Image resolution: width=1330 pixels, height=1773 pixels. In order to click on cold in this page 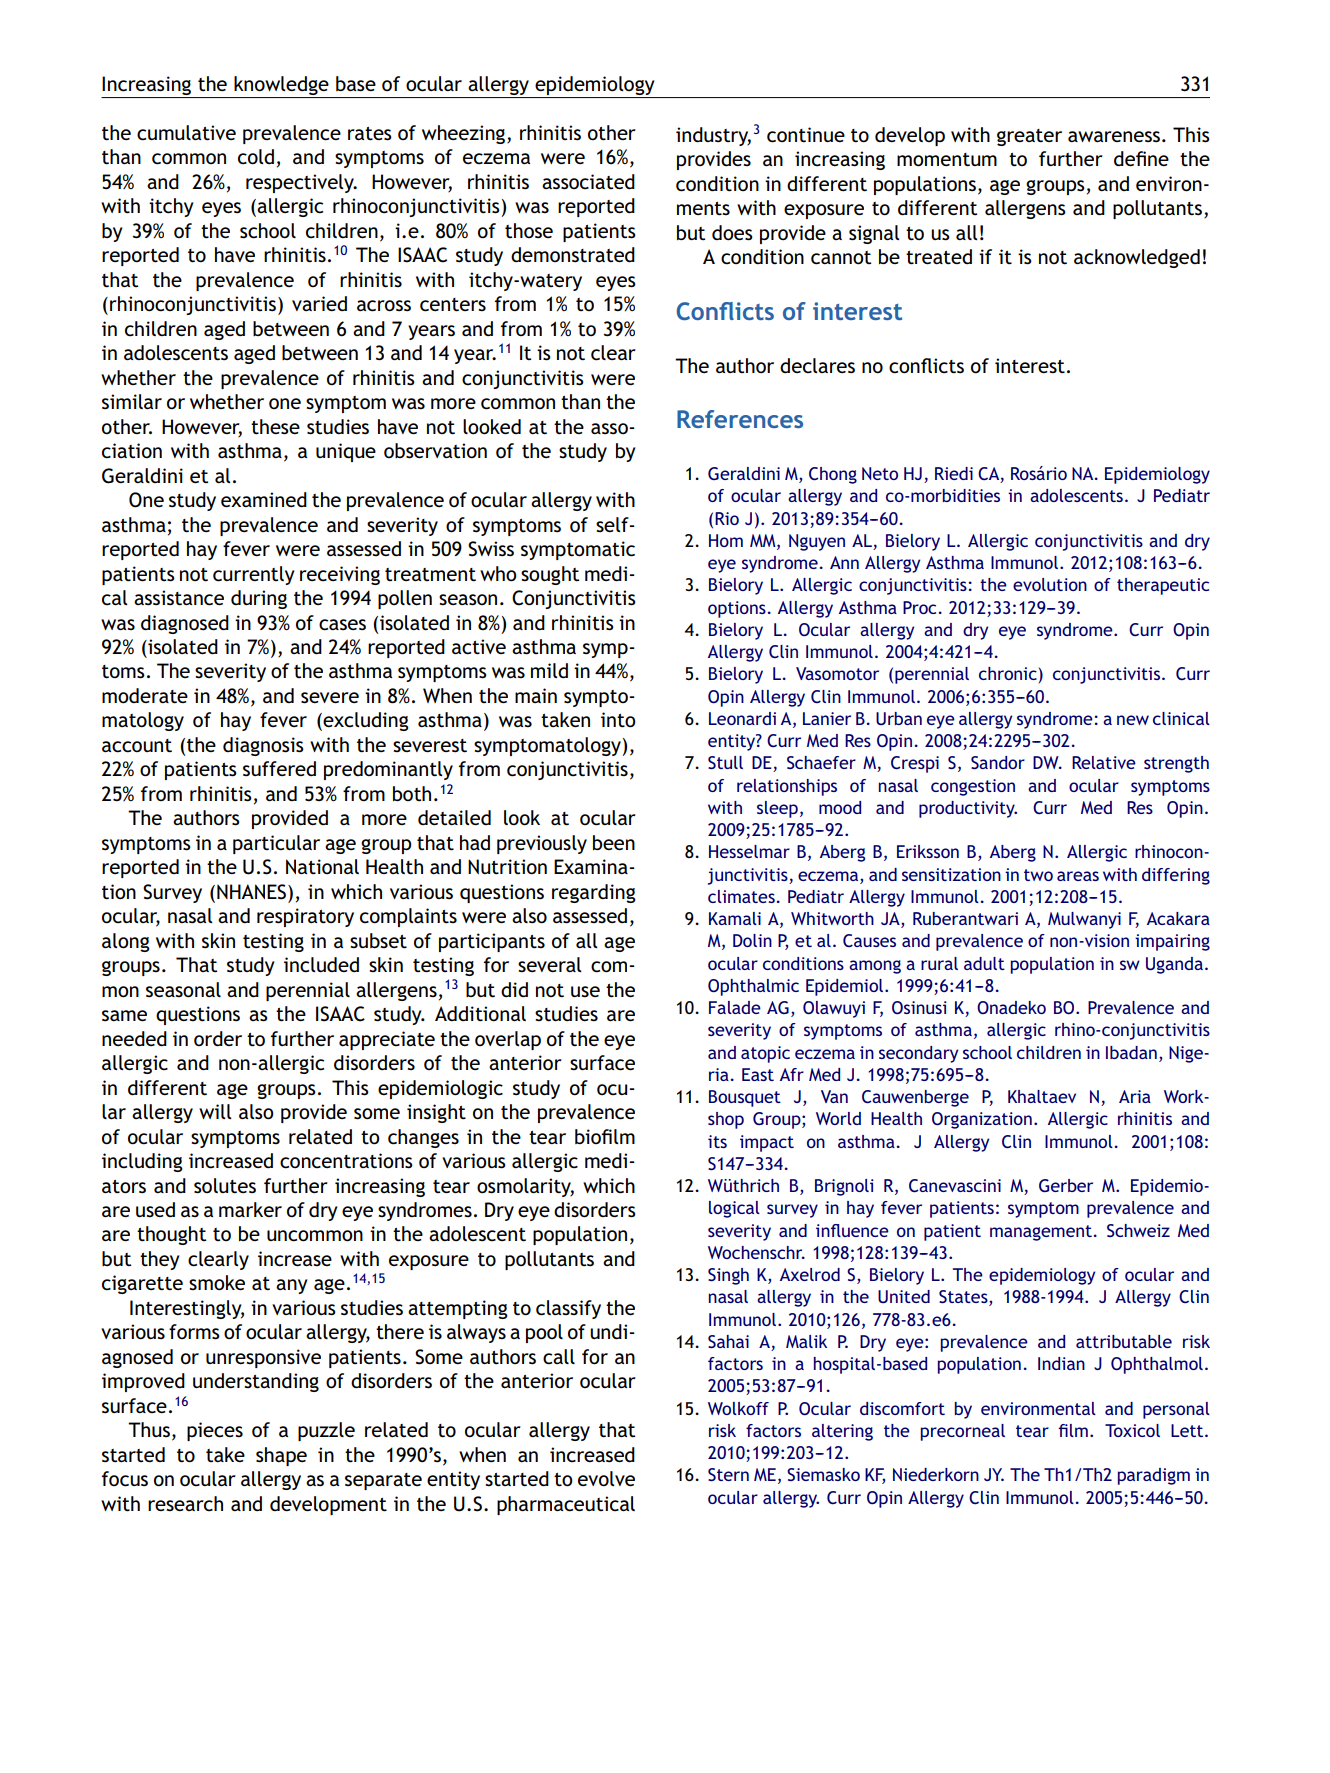, I will do `click(256, 157)`.
